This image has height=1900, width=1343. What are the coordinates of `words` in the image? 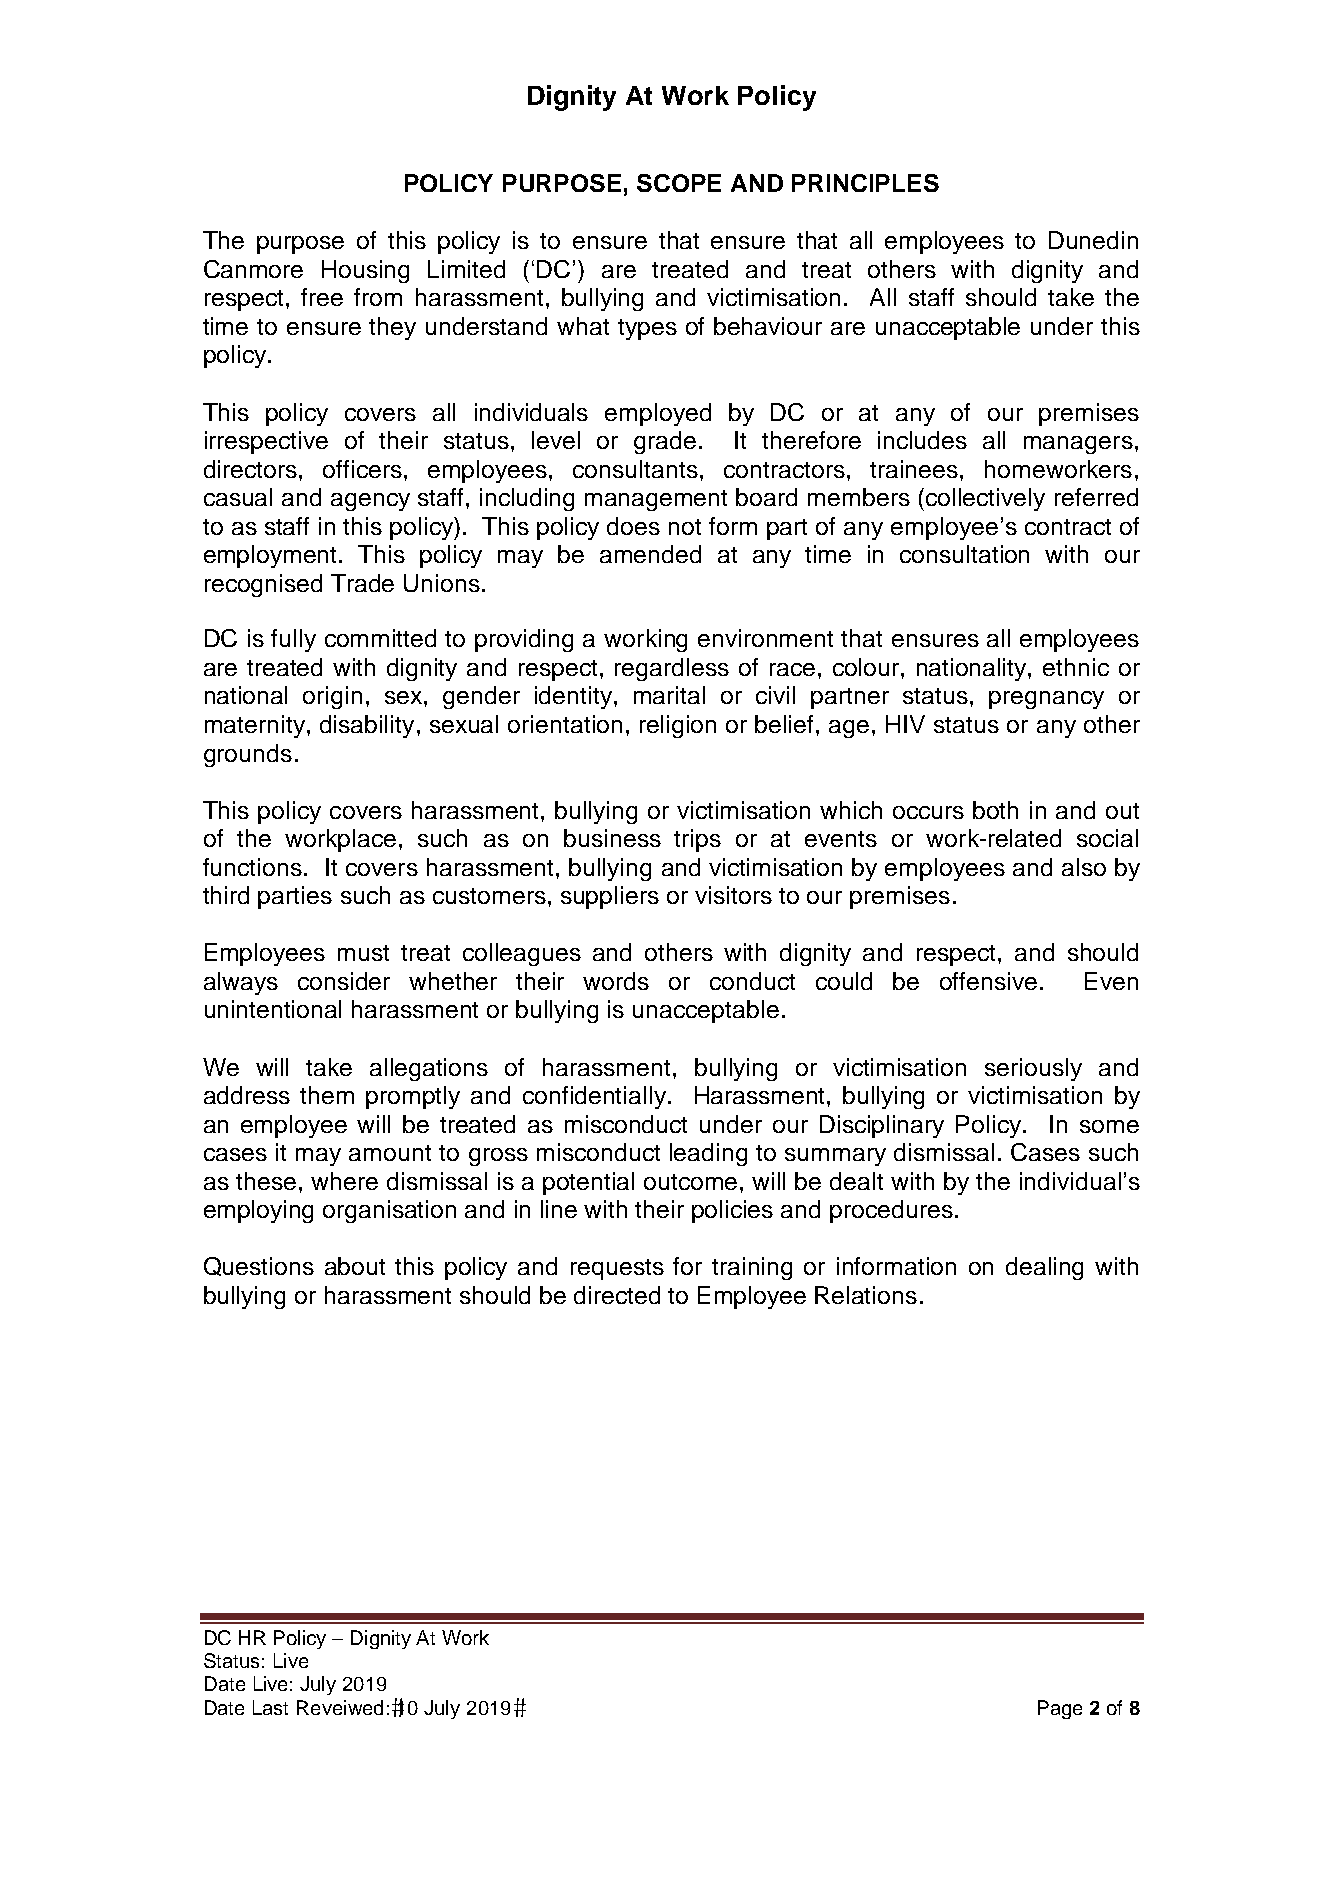 It's located at (616, 981).
